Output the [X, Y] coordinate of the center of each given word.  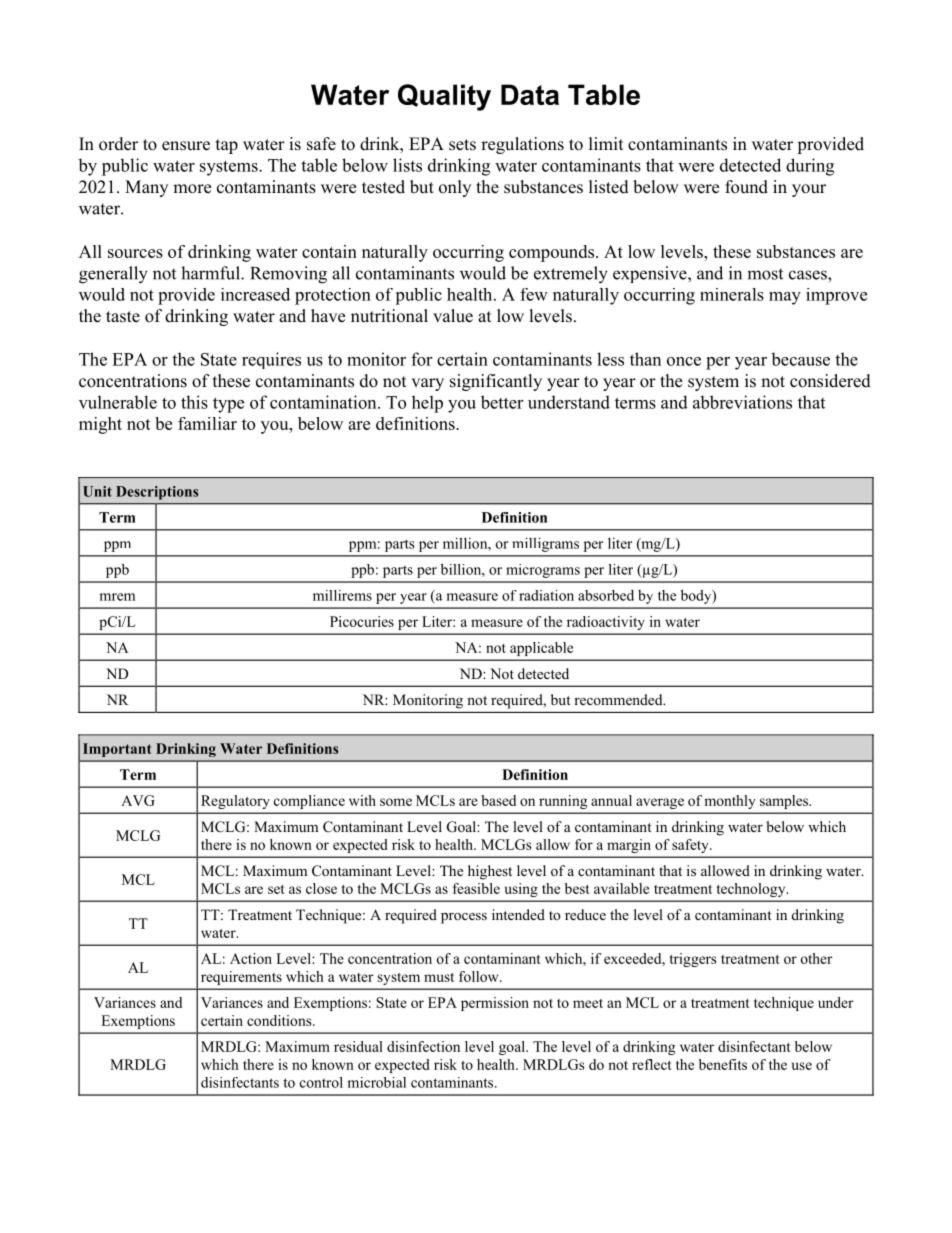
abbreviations [742, 402]
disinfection [423, 1046]
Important [117, 750]
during [810, 167]
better [502, 402]
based [498, 800]
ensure [186, 146]
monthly [730, 802]
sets [462, 145]
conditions [280, 1020]
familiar [207, 423]
